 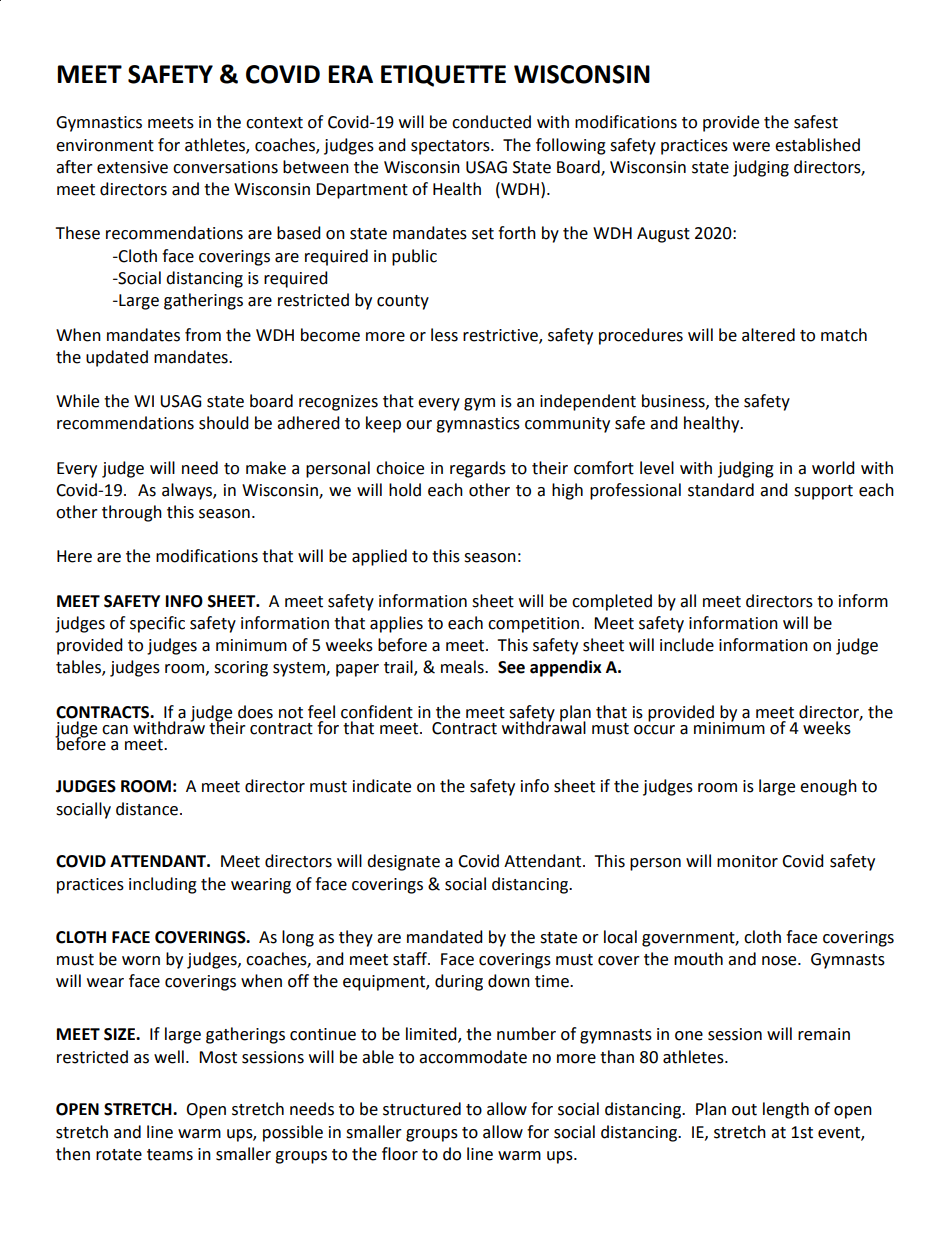 What do you see at coordinates (491, 122) in the image?
I see `conducted` at bounding box center [491, 122].
